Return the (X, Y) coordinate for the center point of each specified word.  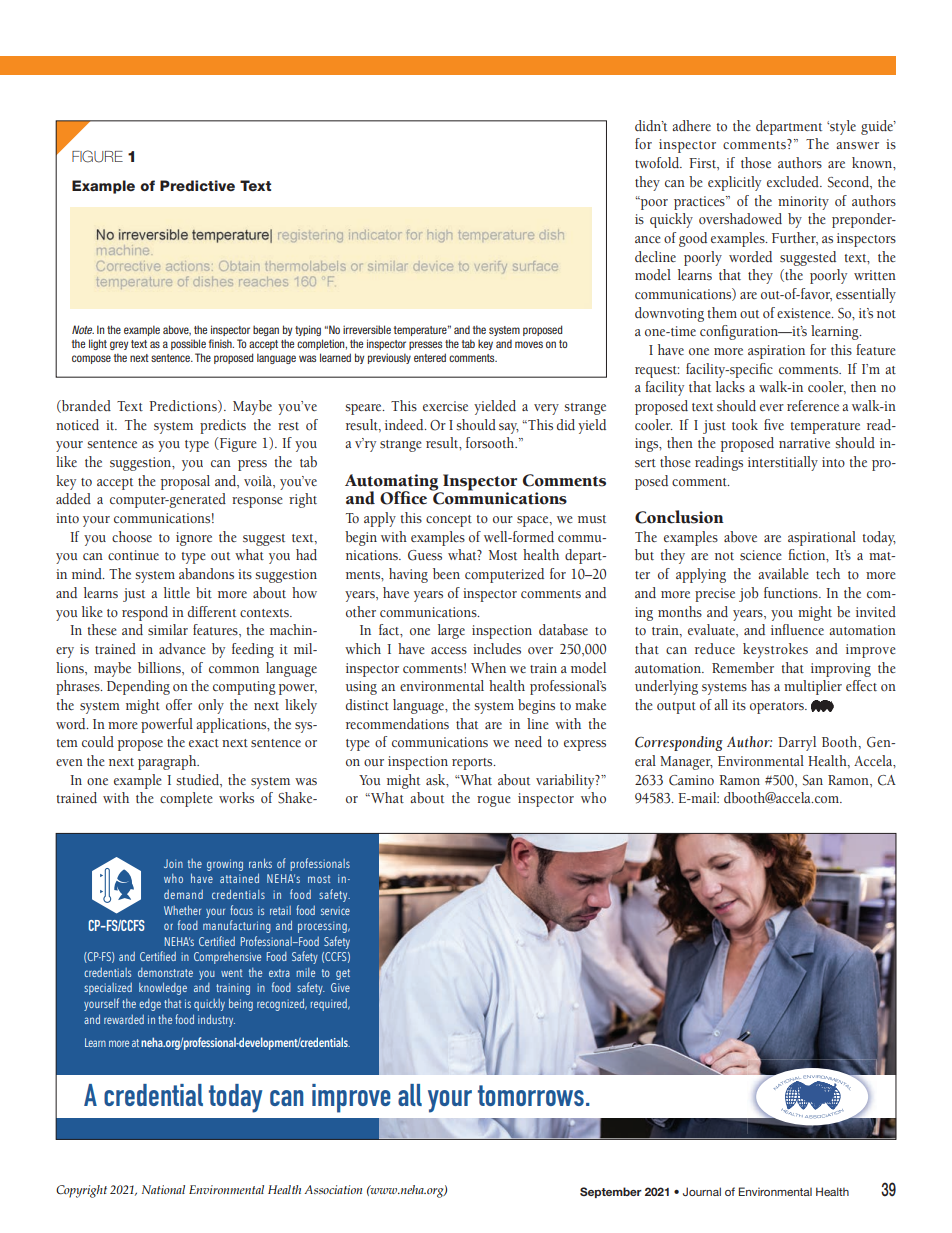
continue (133, 555)
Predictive (197, 185)
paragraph (168, 762)
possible (188, 344)
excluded (794, 181)
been (446, 574)
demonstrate (165, 972)
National (163, 1189)
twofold (658, 163)
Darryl (797, 743)
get (343, 974)
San (813, 780)
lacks (730, 387)
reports (473, 764)
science (760, 555)
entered (430, 357)
